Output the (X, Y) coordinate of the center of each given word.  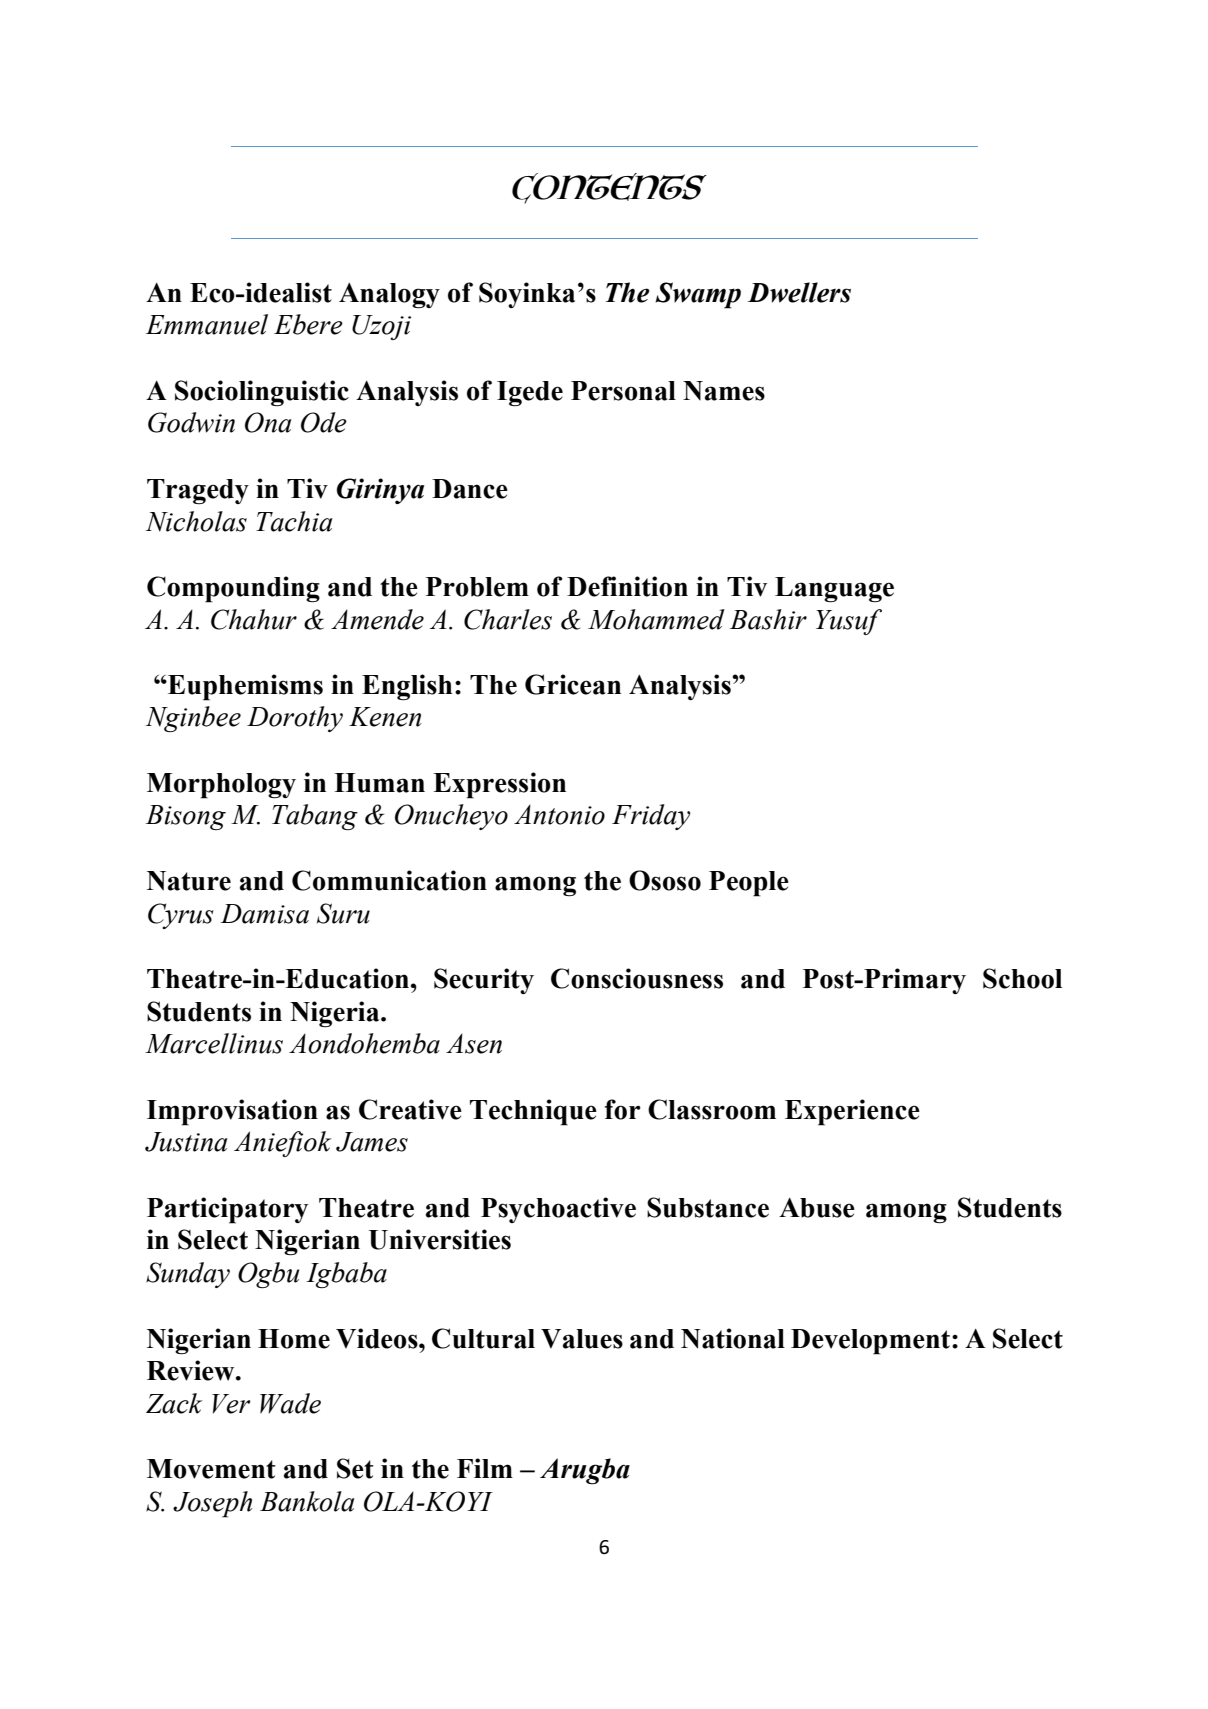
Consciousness (637, 978)
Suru (343, 913)
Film (485, 1468)
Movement (211, 1469)
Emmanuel (207, 324)
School (1022, 978)
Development (870, 1342)
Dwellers (799, 292)
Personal (623, 391)
